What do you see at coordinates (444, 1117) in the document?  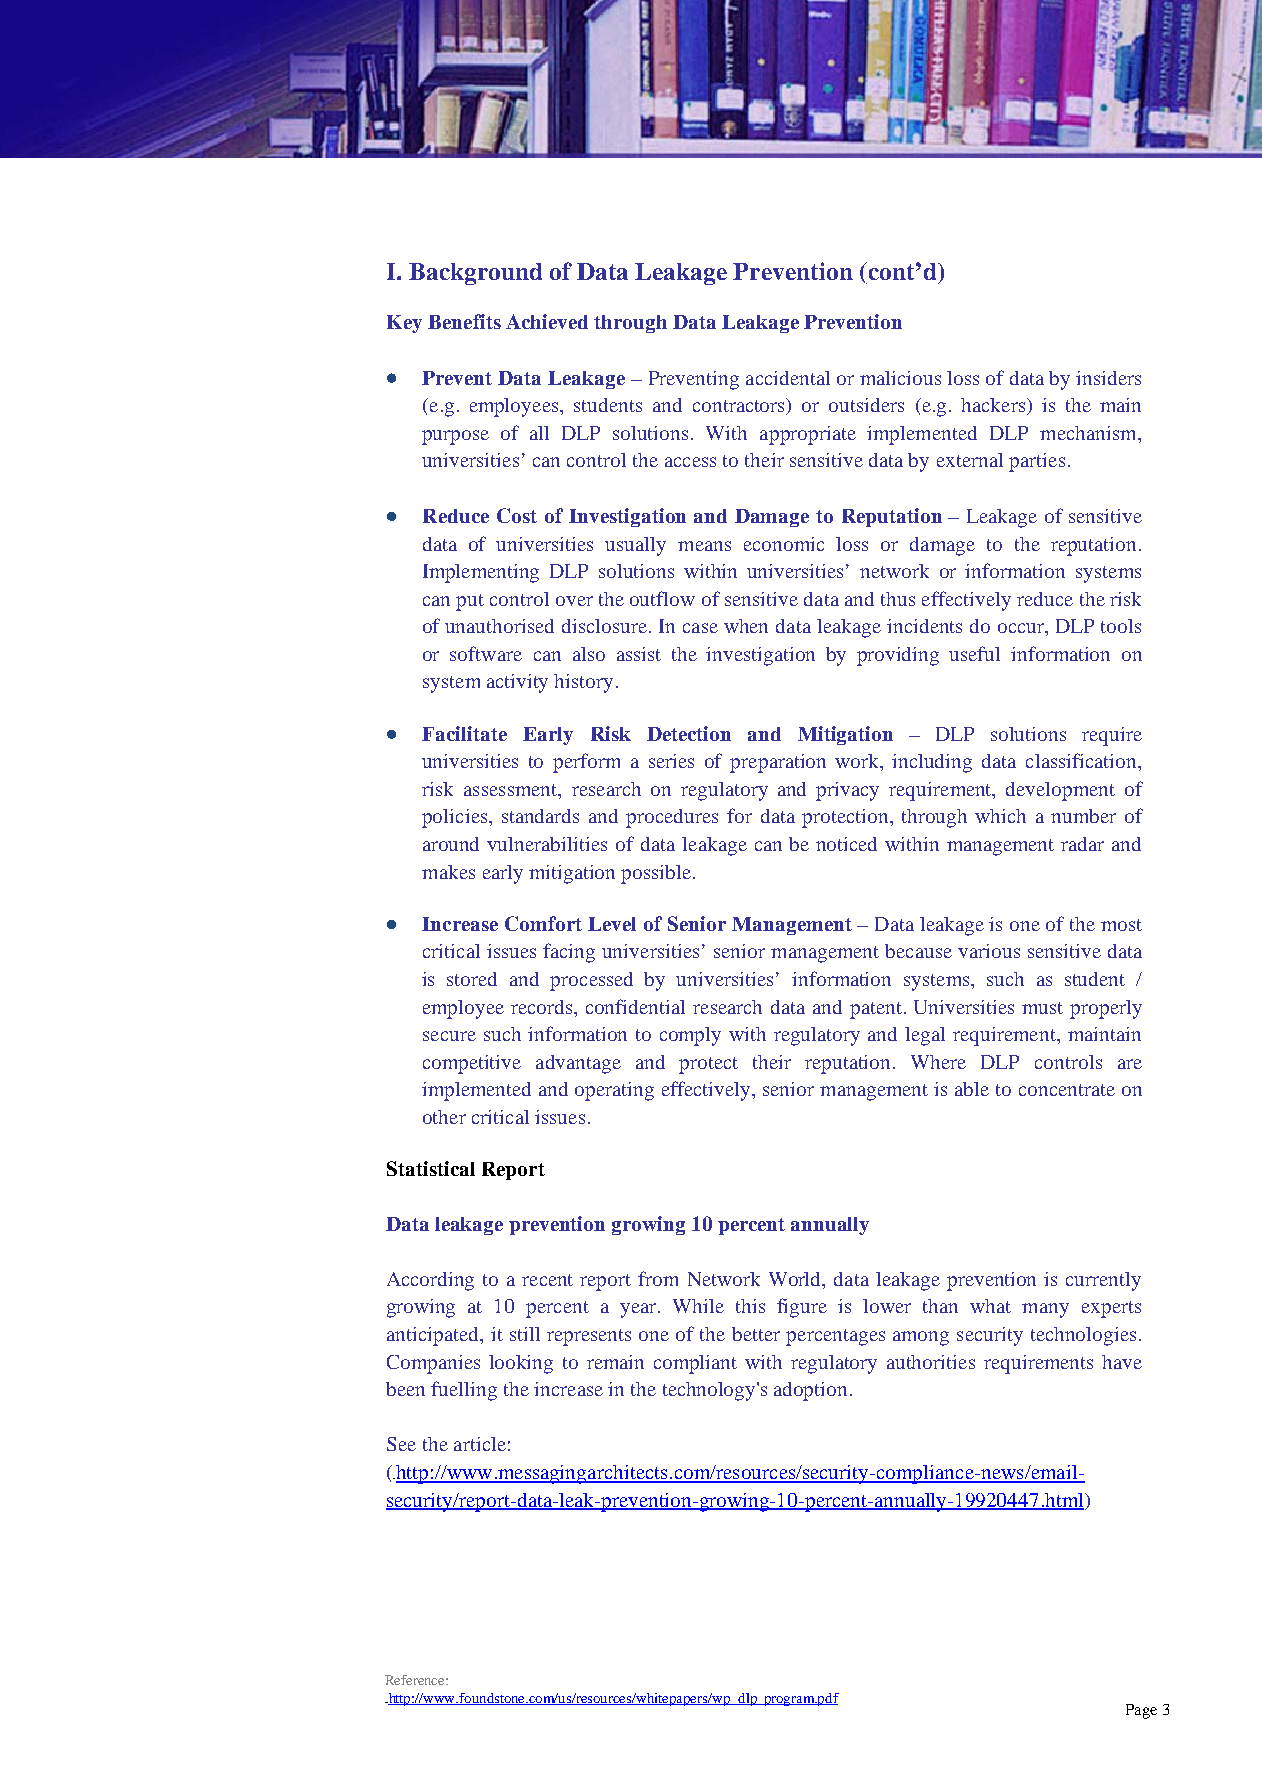 I see `other` at bounding box center [444, 1117].
